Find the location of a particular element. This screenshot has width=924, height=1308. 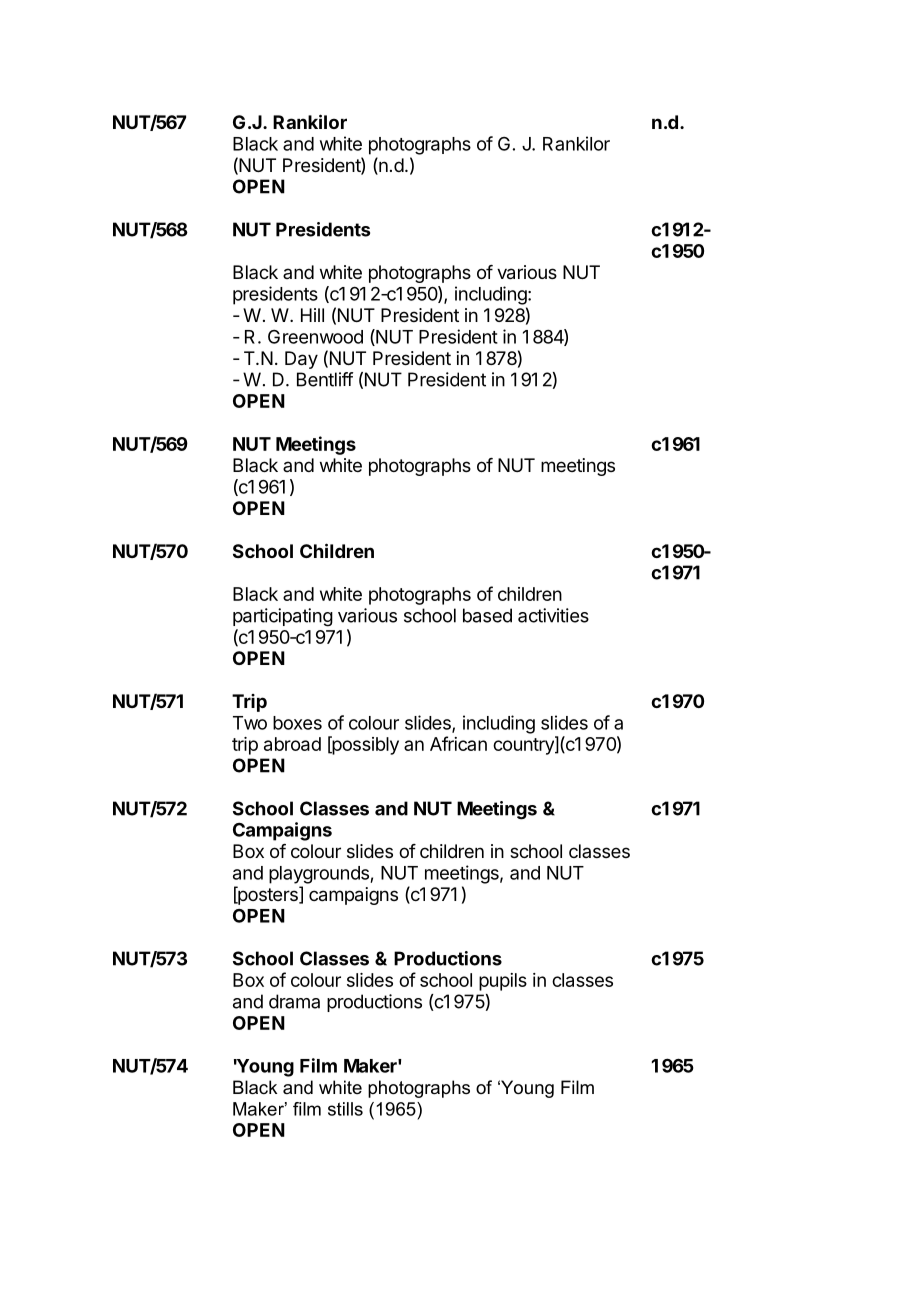

Two is located at coordinates (250, 723).
